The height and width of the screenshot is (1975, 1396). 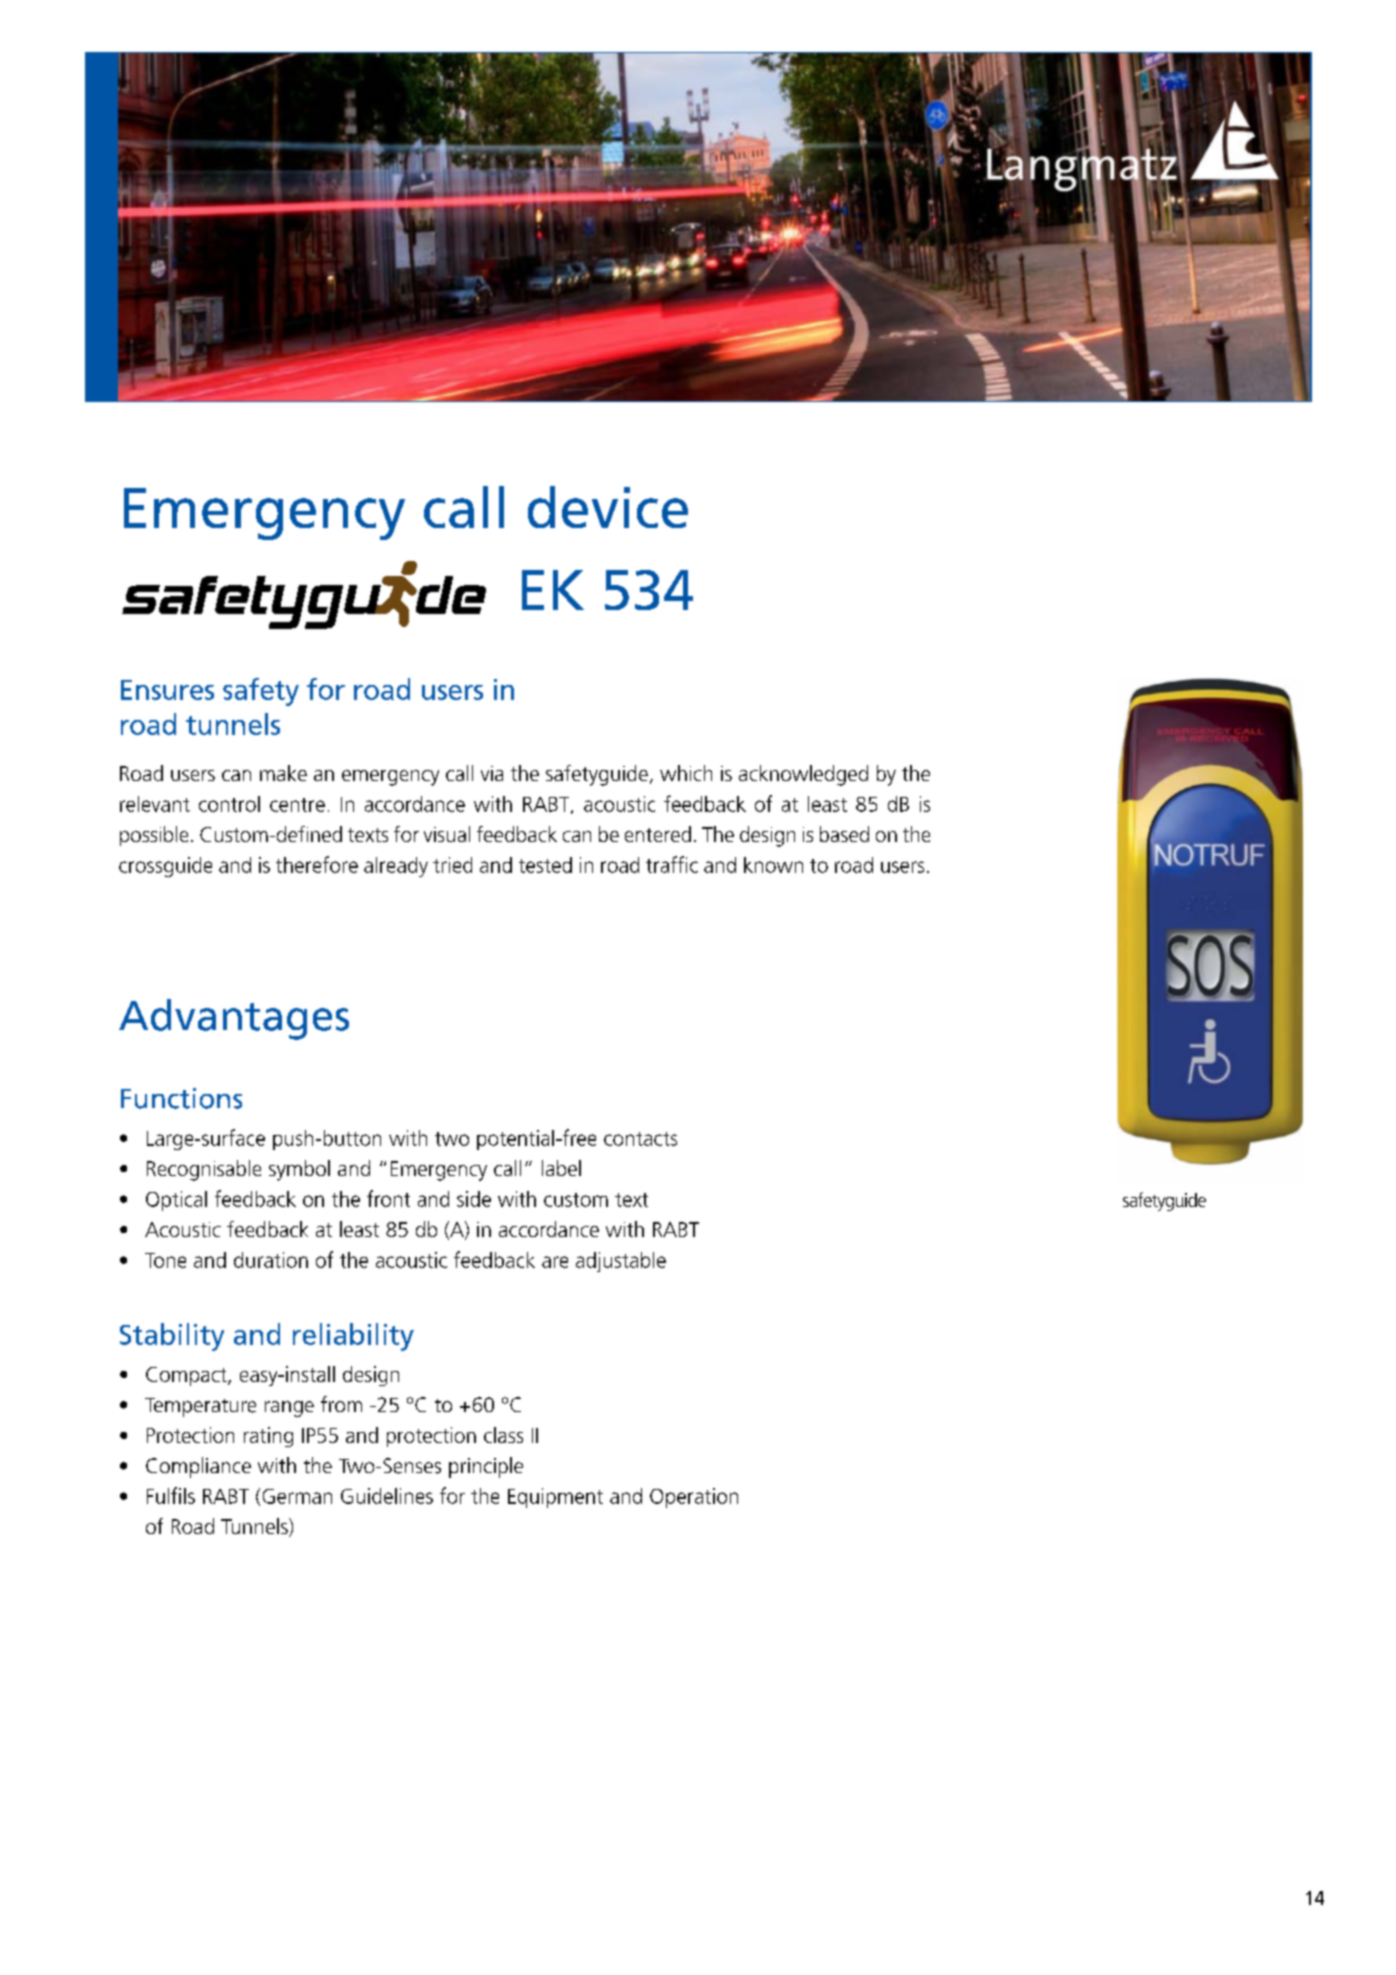 What do you see at coordinates (621, 1262) in the screenshot?
I see `adjustable` at bounding box center [621, 1262].
